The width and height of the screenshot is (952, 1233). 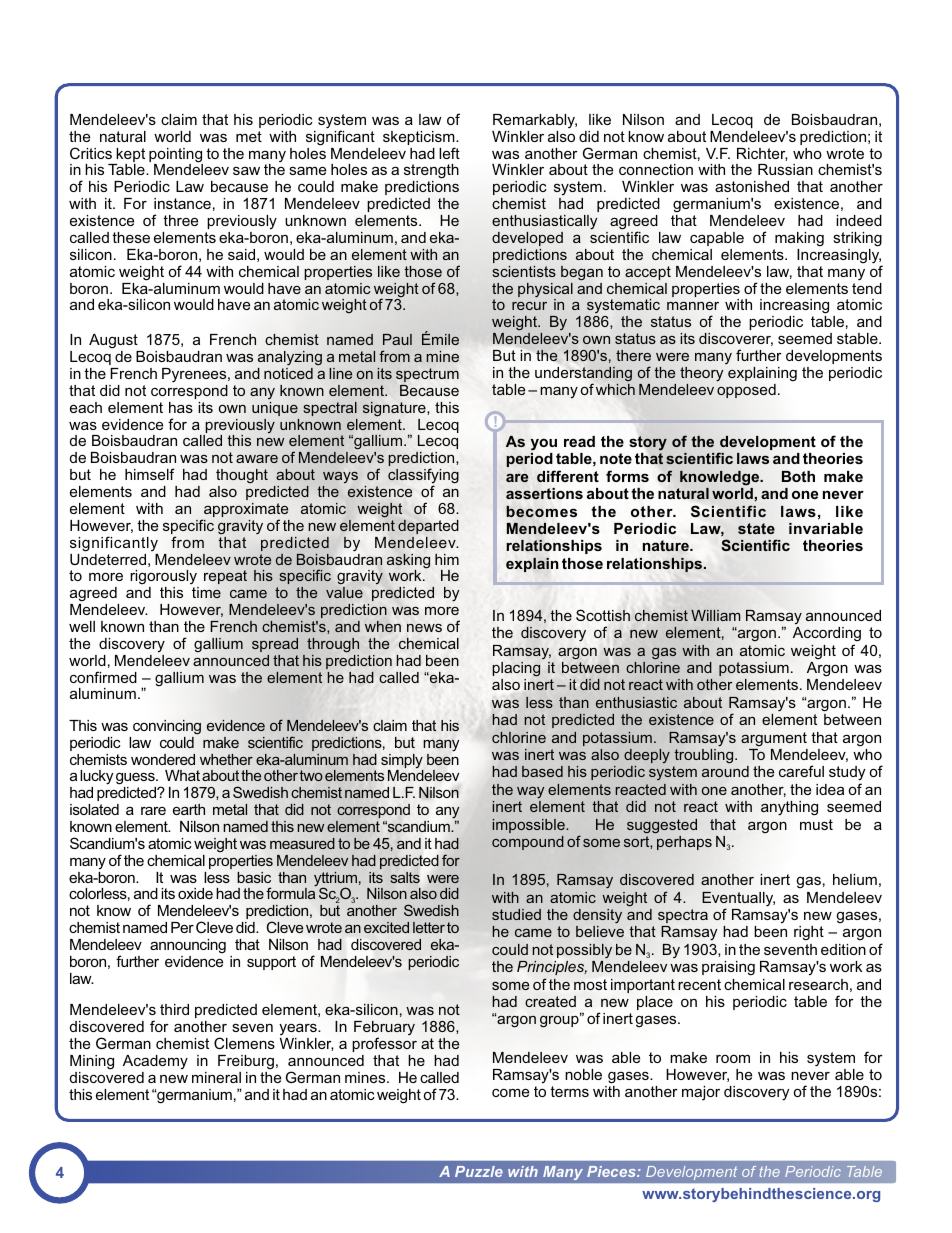 What do you see at coordinates (789, 808) in the screenshot?
I see `anything` at bounding box center [789, 808].
